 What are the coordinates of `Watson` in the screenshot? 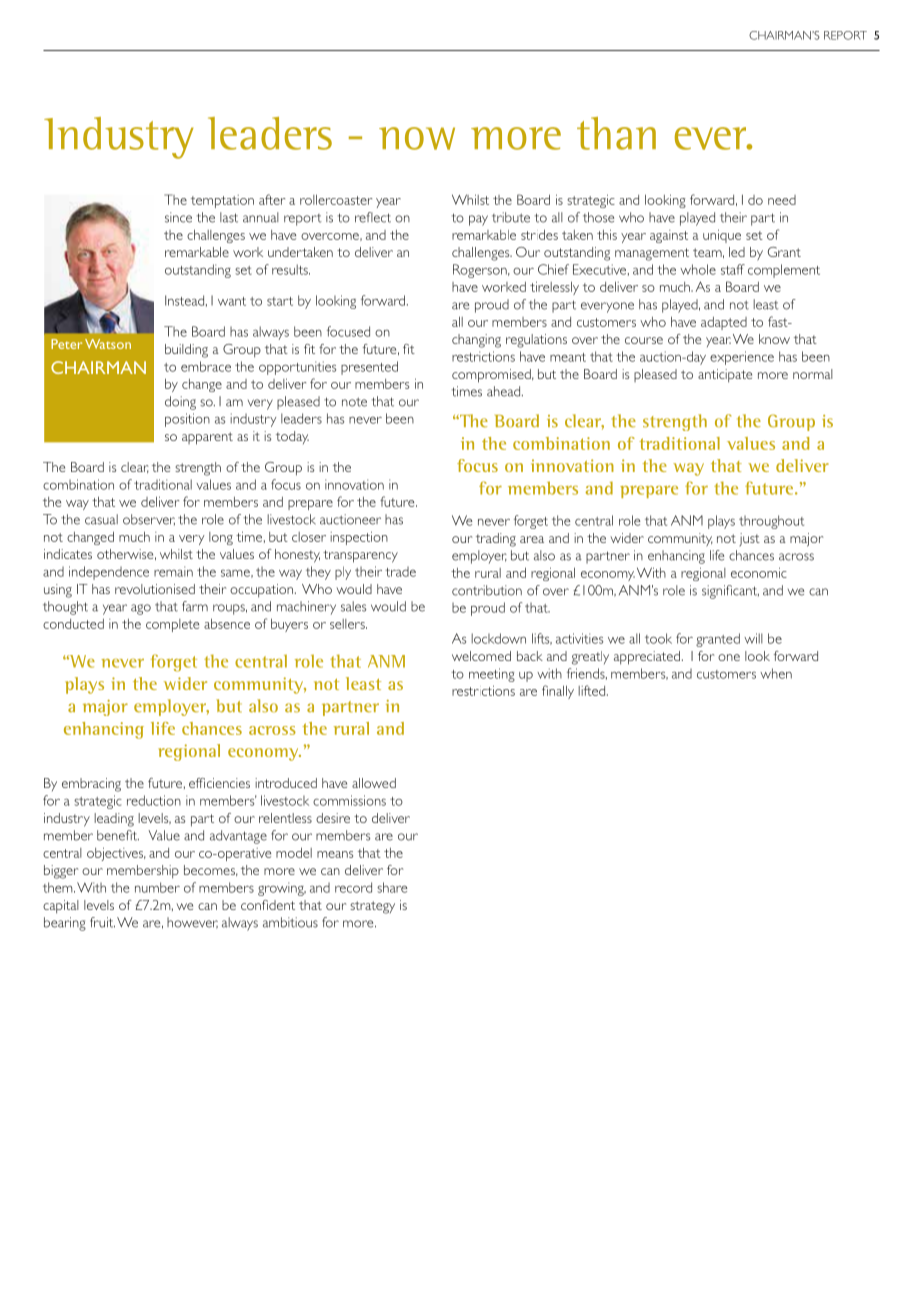 It's located at (108, 344).
